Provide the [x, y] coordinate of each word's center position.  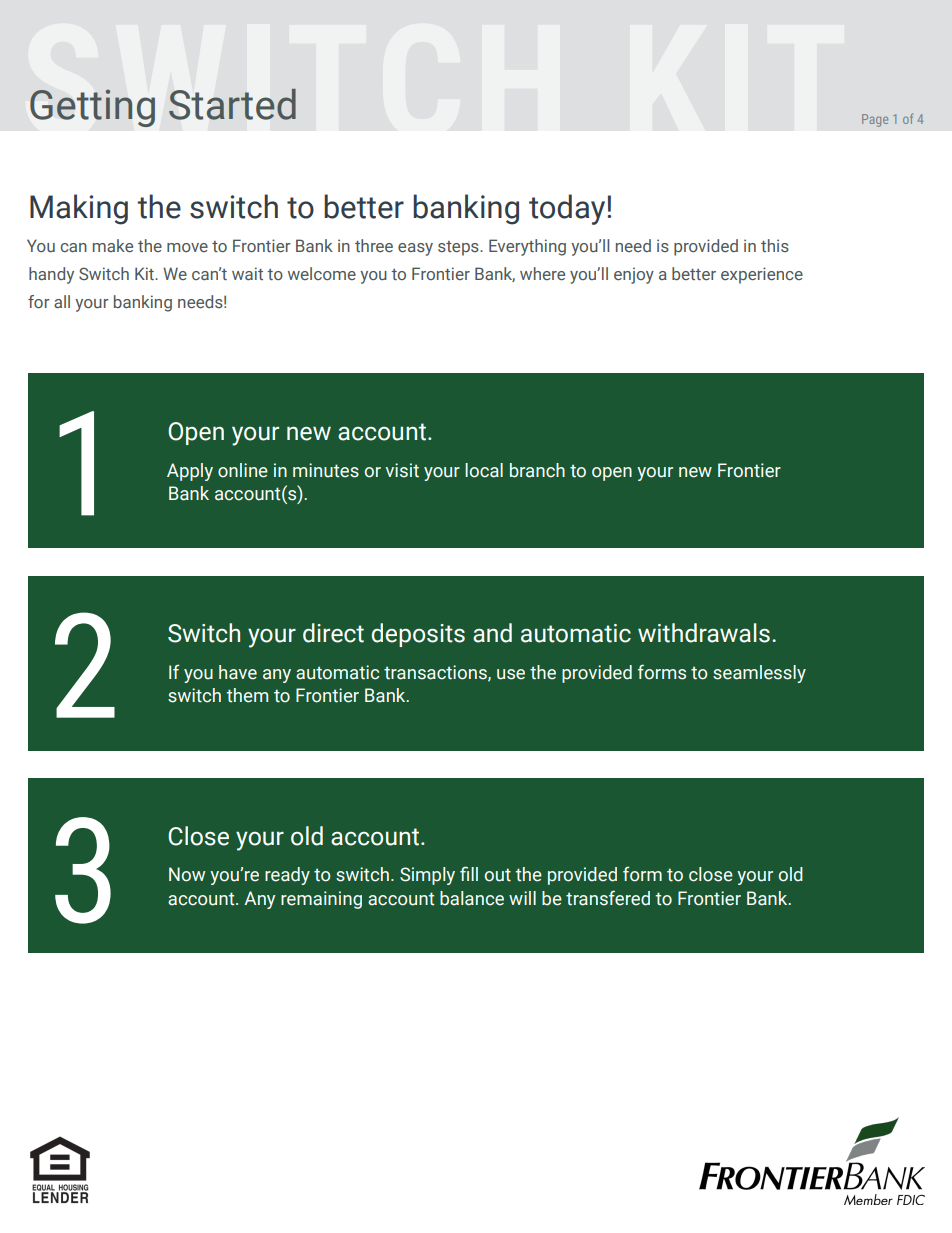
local [484, 470]
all [62, 301]
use [511, 674]
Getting [92, 108]
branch [537, 470]
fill [469, 873]
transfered [608, 898]
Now [187, 874]
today [568, 209]
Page [875, 120]
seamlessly [759, 674]
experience [762, 275]
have [238, 672]
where [542, 273]
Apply [190, 472]
